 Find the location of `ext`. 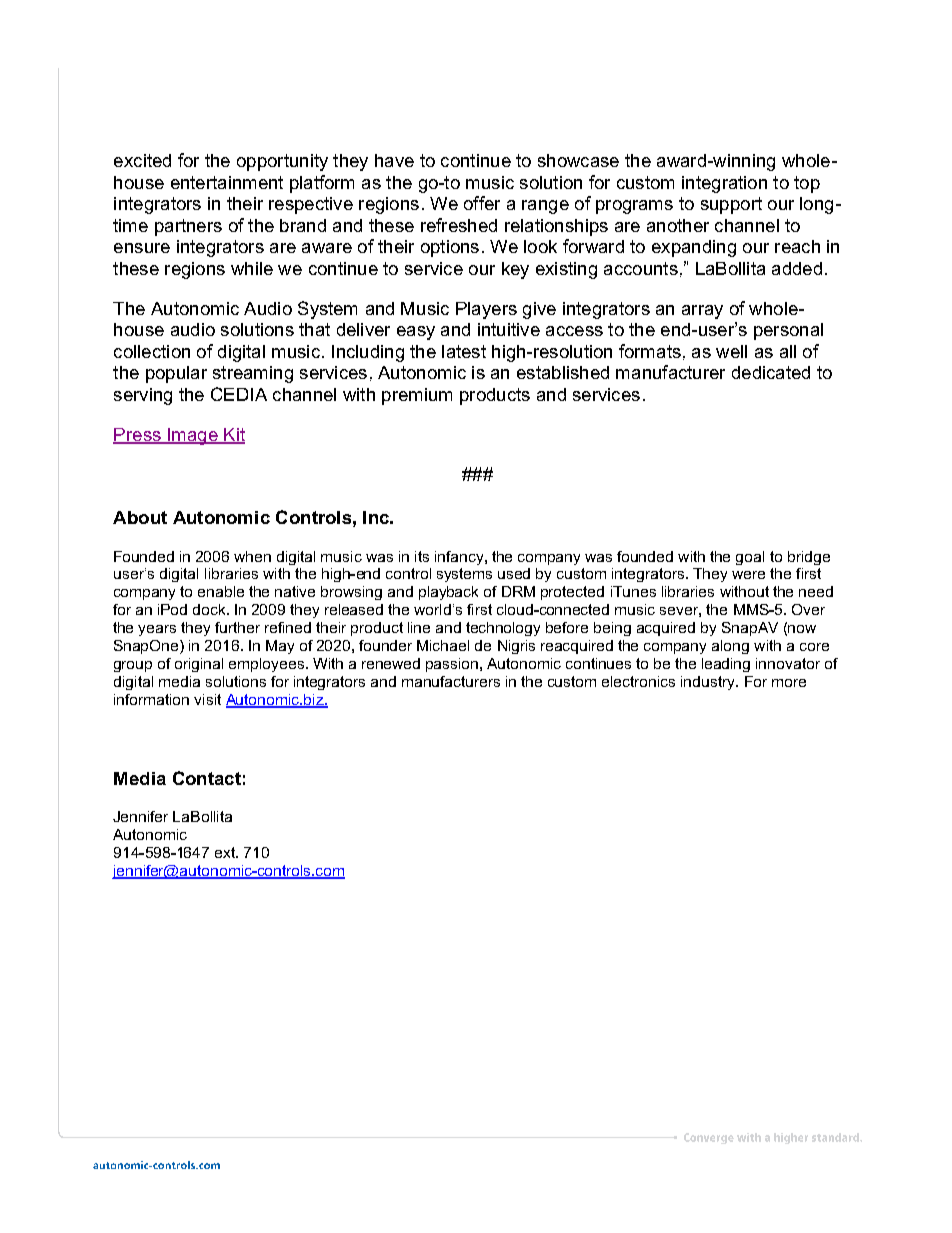

ext is located at coordinates (226, 852).
